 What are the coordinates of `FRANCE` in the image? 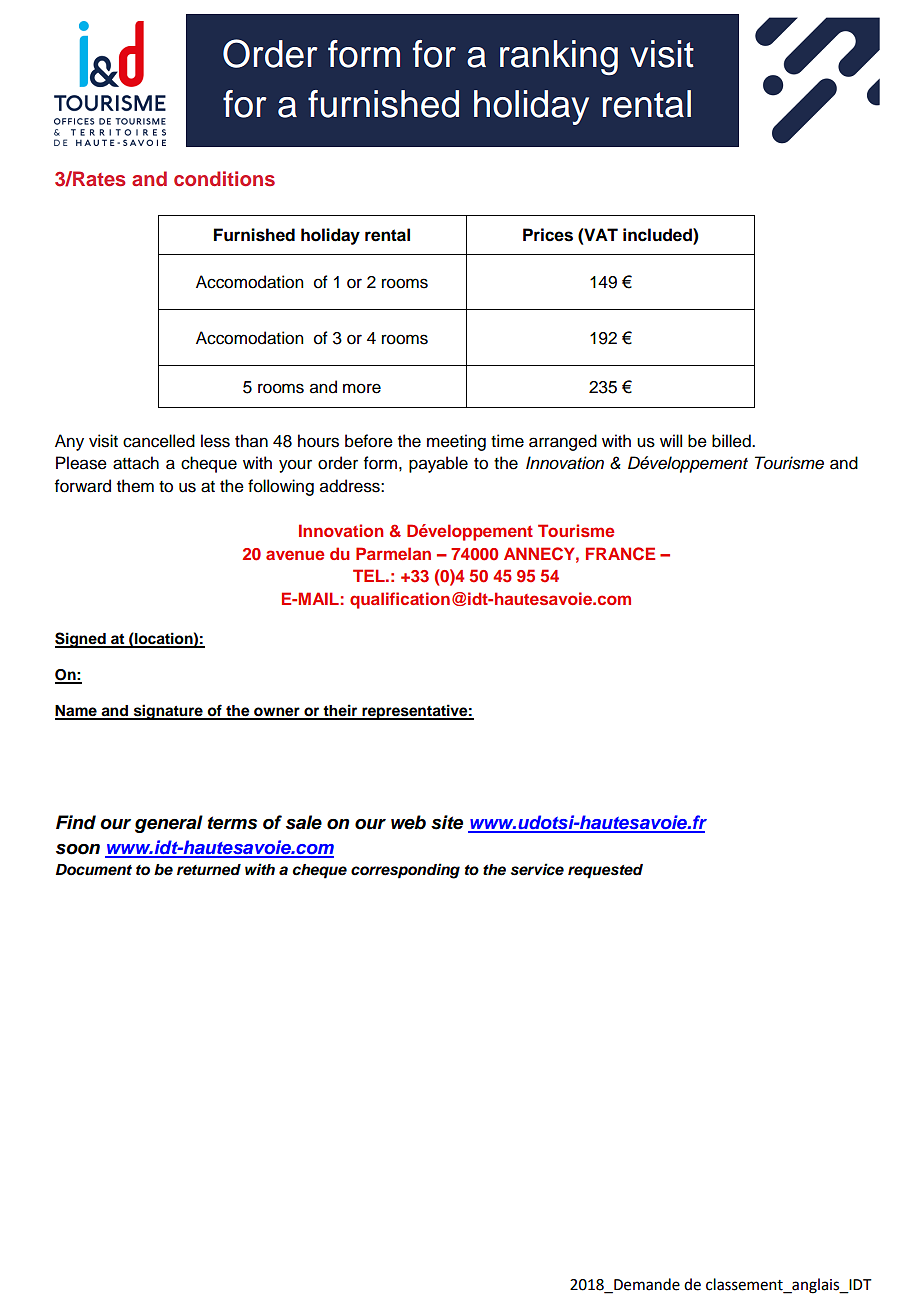 It's located at (620, 554).
